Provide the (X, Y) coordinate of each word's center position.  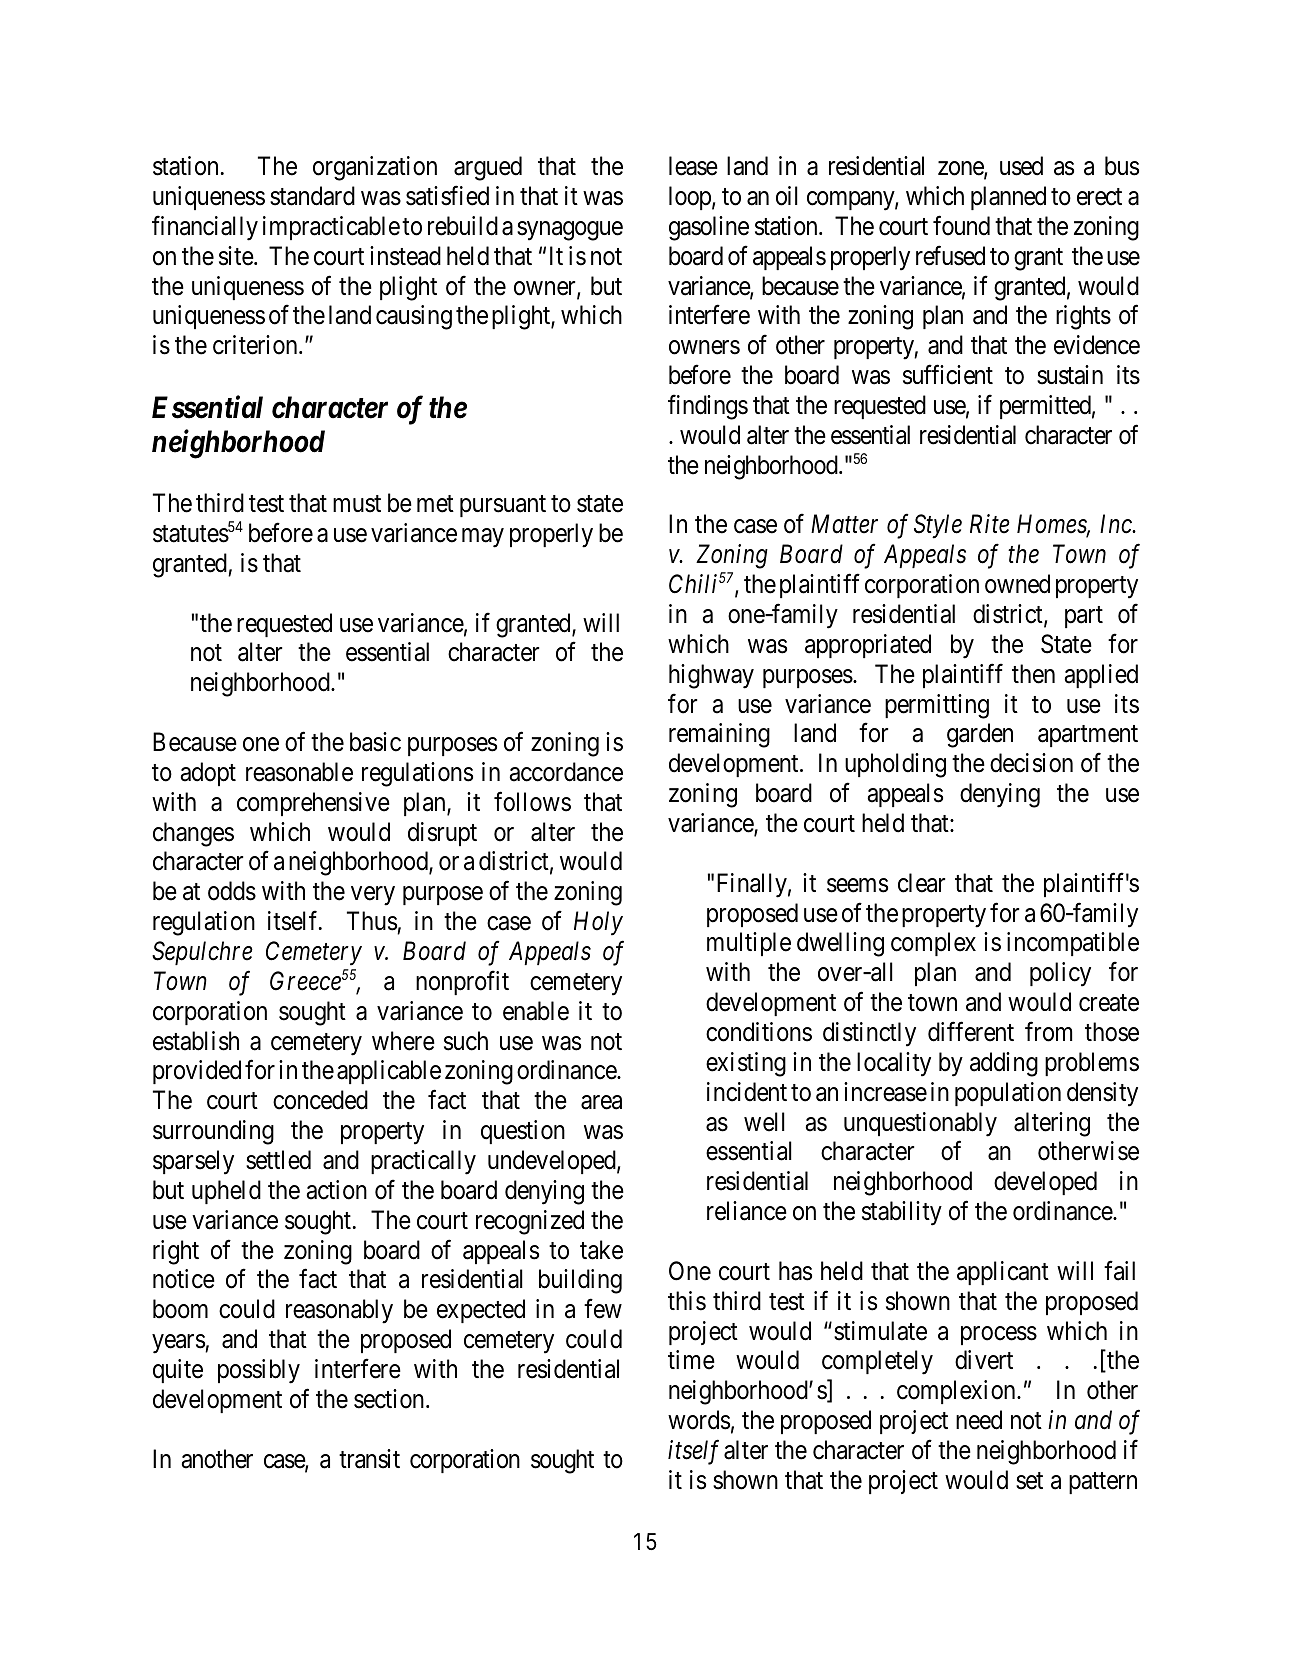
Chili (693, 584)
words (699, 1420)
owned (1017, 584)
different (971, 1032)
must (357, 504)
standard (312, 196)
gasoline (709, 228)
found (961, 226)
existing (746, 1064)
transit (369, 1459)
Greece (305, 981)
